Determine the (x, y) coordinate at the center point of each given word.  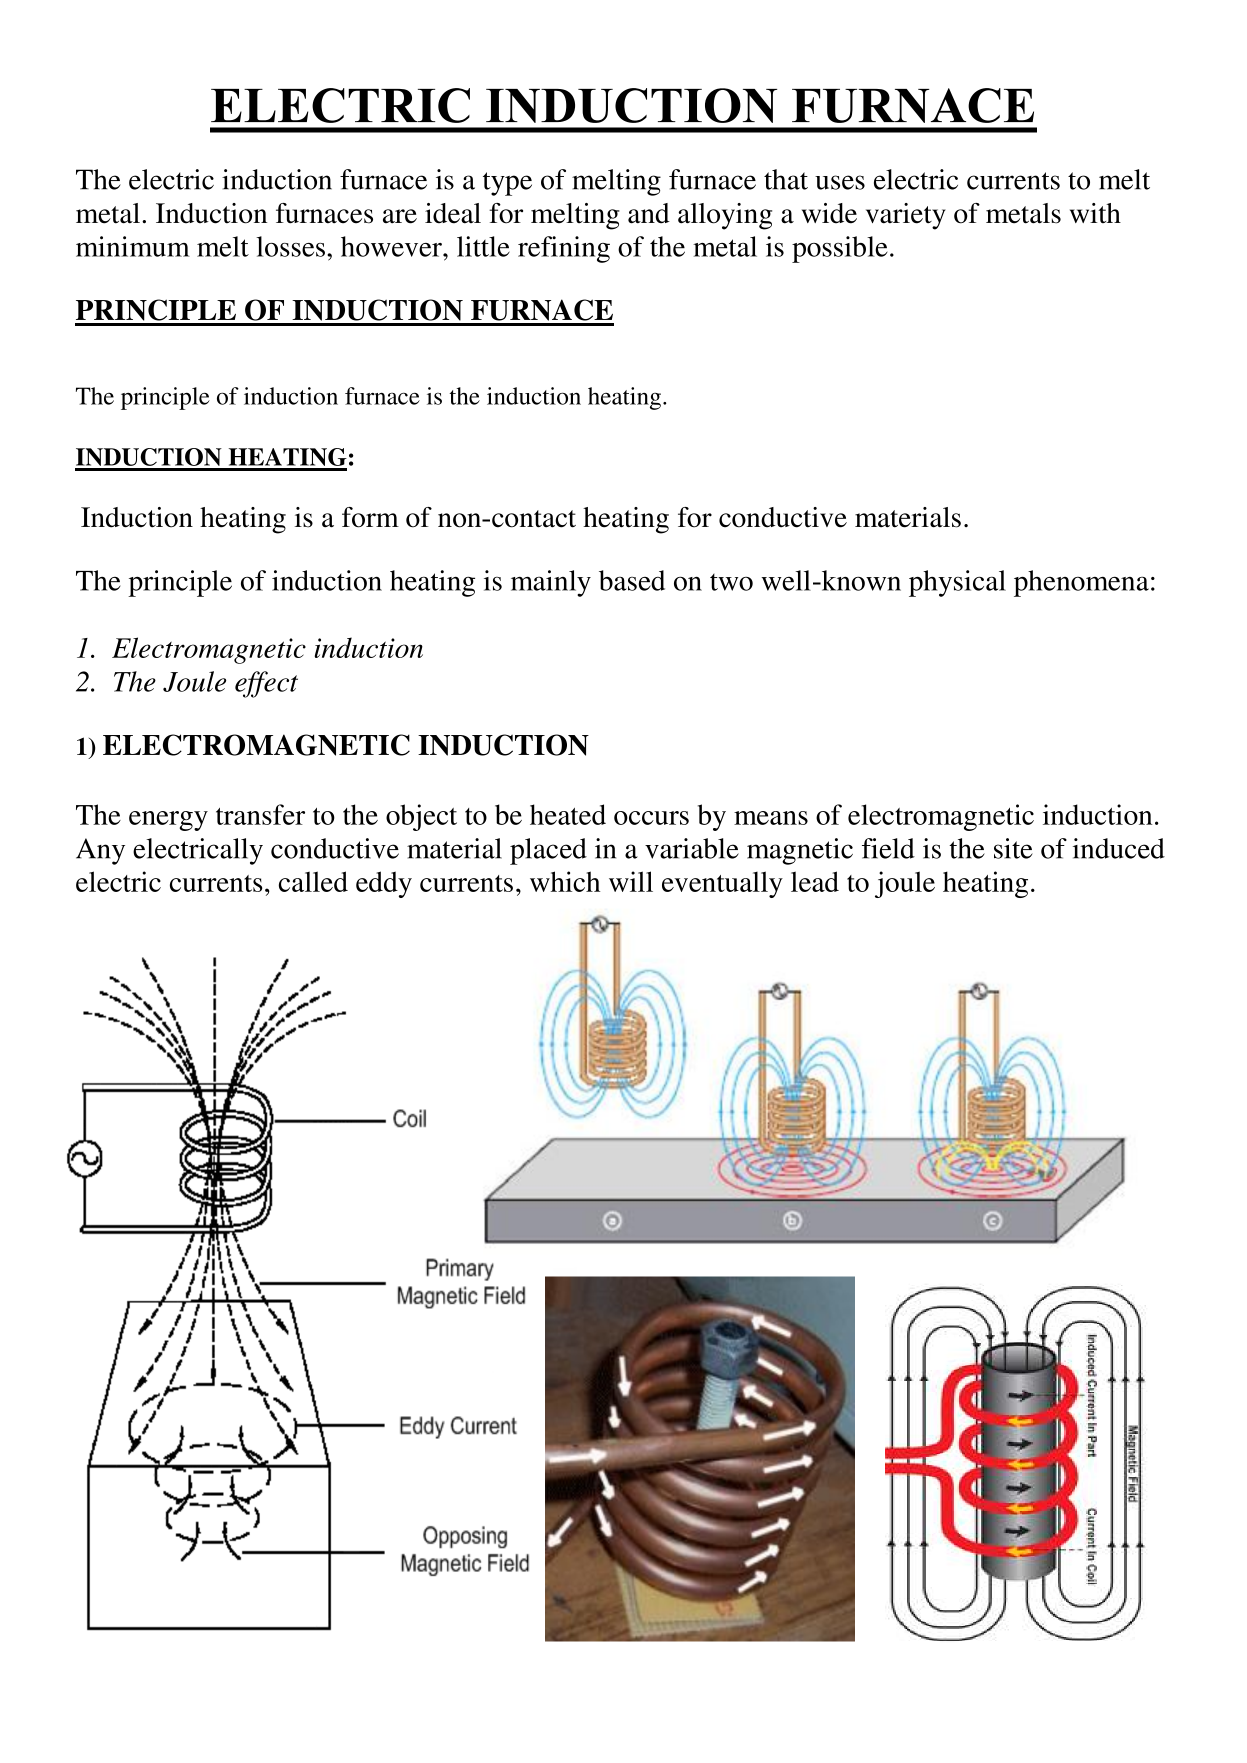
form (370, 517)
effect (266, 684)
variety (906, 216)
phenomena (1081, 583)
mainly (551, 583)
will (631, 881)
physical (957, 583)
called (313, 881)
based (632, 580)
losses (290, 246)
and (649, 213)
